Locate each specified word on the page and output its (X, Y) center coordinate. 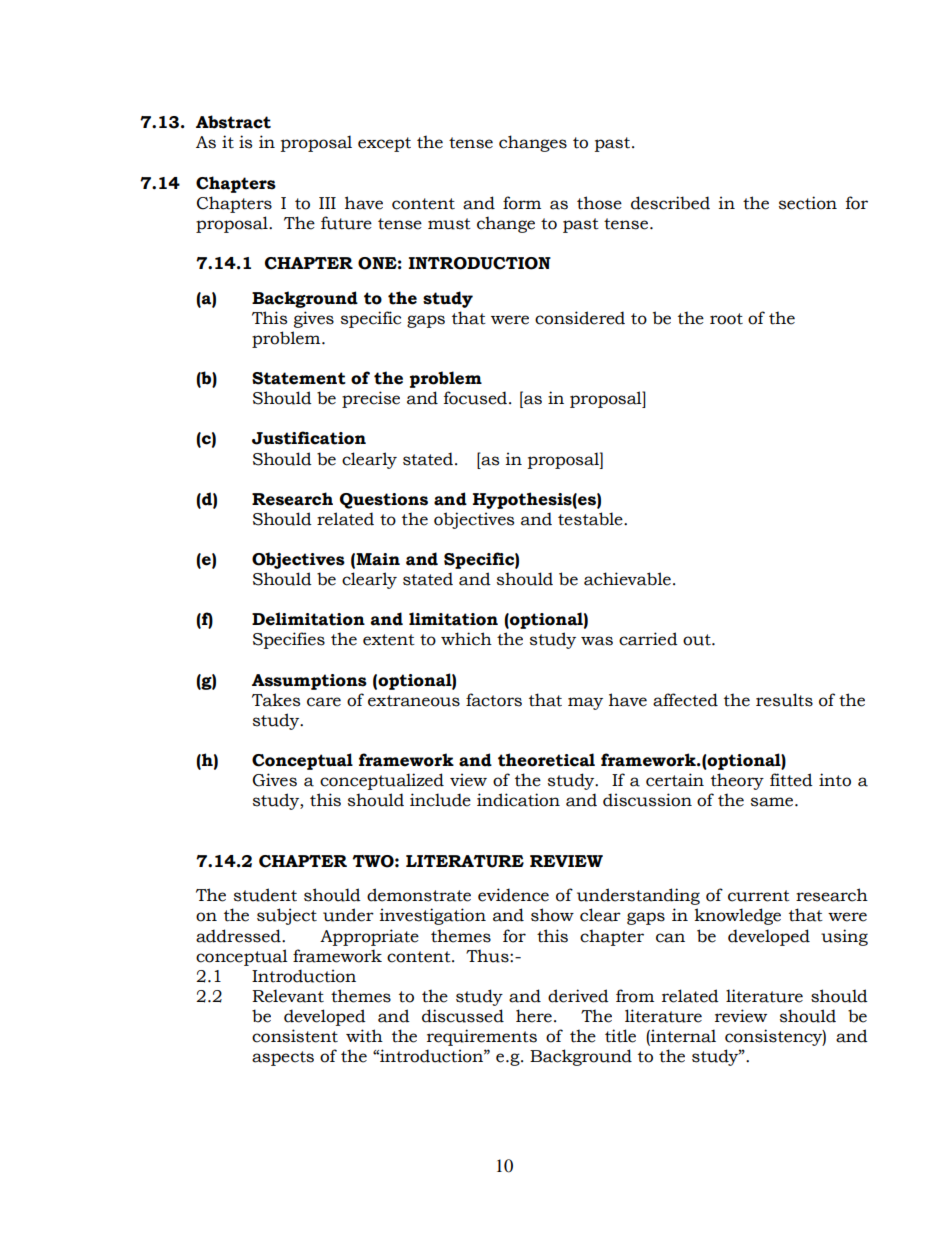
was (597, 641)
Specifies (289, 640)
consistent (295, 1036)
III (327, 203)
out (698, 640)
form (522, 203)
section (808, 203)
